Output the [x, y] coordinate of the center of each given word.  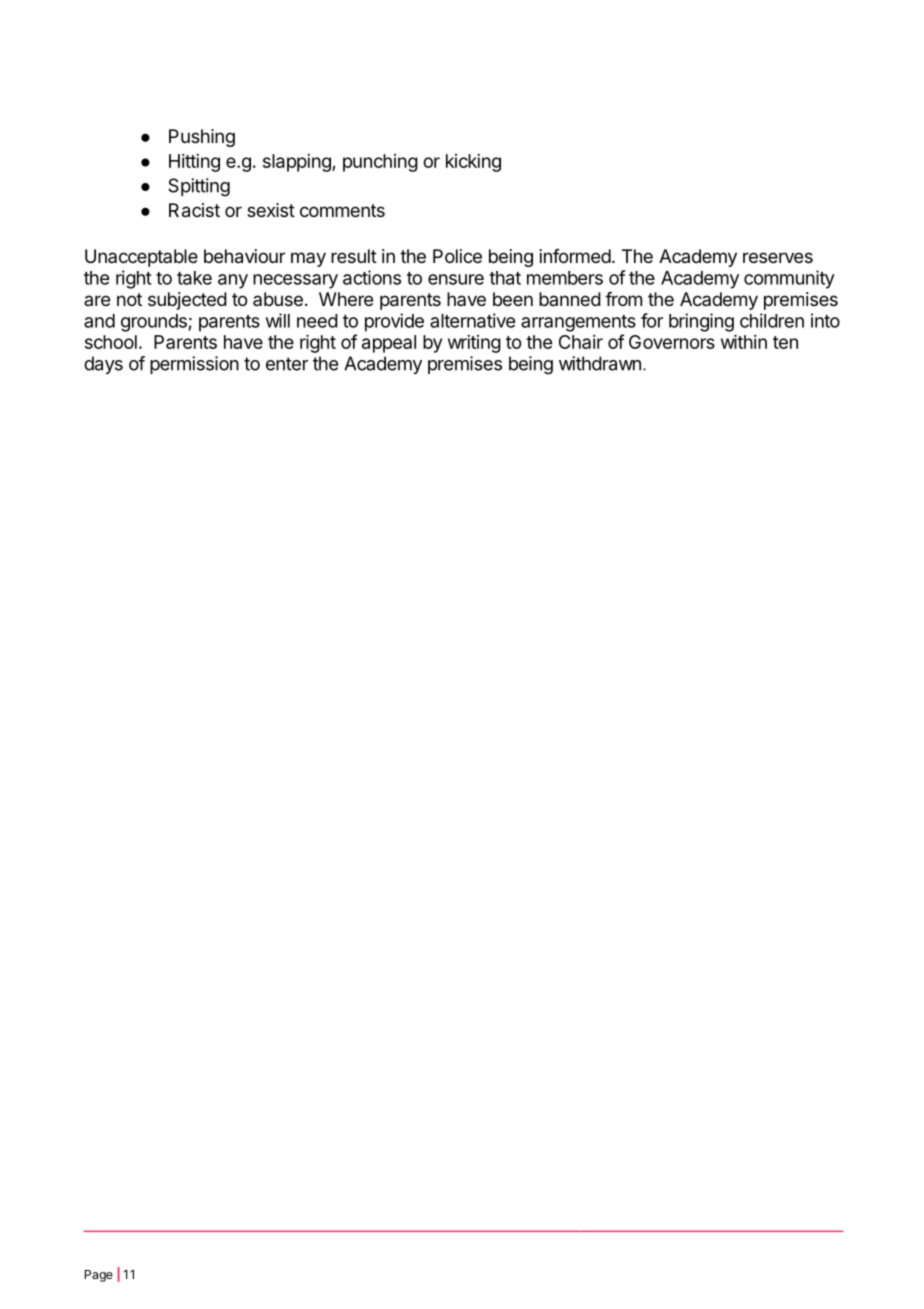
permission [194, 365]
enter [287, 364]
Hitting [194, 163]
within [744, 342]
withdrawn [600, 363]
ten [785, 342]
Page [99, 1276]
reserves [778, 257]
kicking [473, 163]
